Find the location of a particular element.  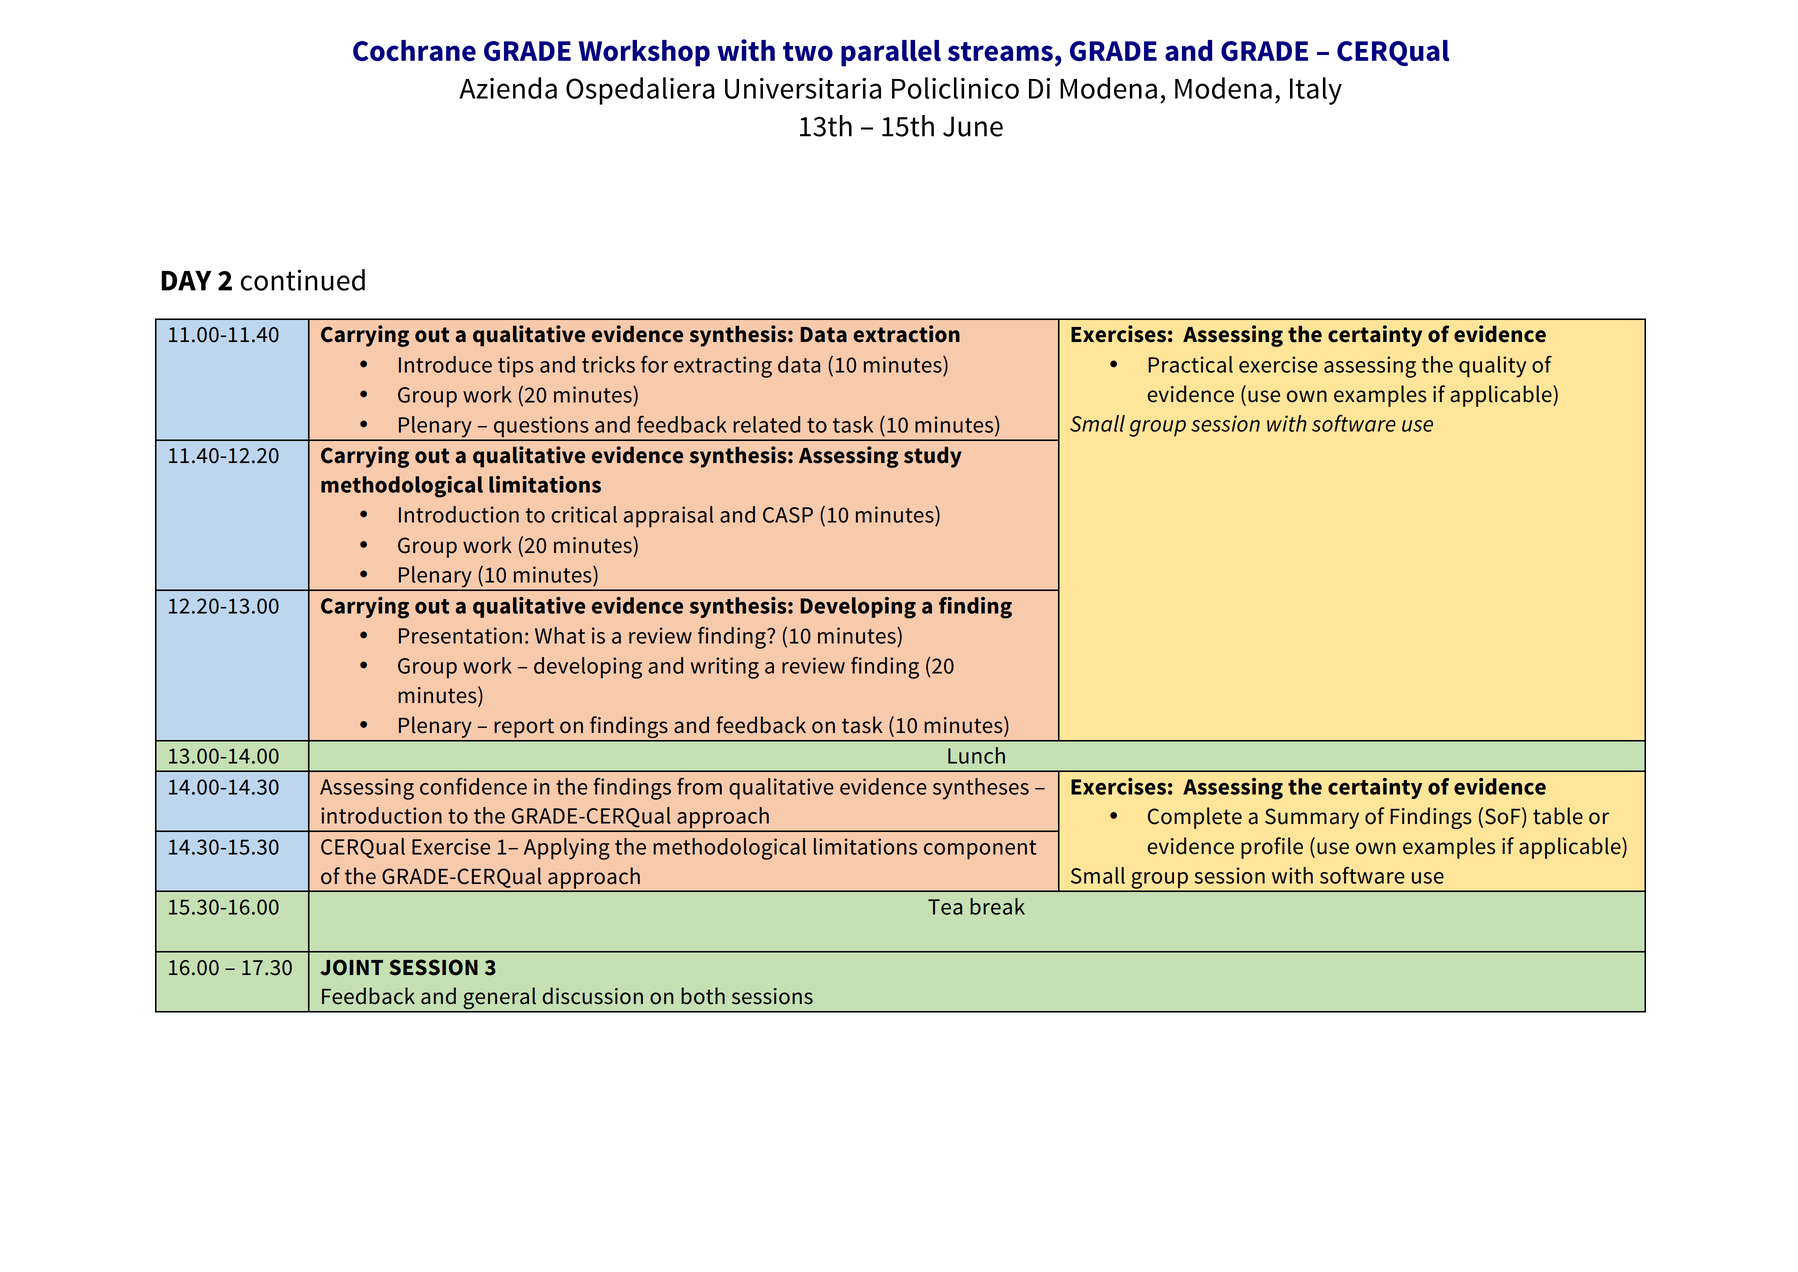

Summary is located at coordinates (1312, 818).
